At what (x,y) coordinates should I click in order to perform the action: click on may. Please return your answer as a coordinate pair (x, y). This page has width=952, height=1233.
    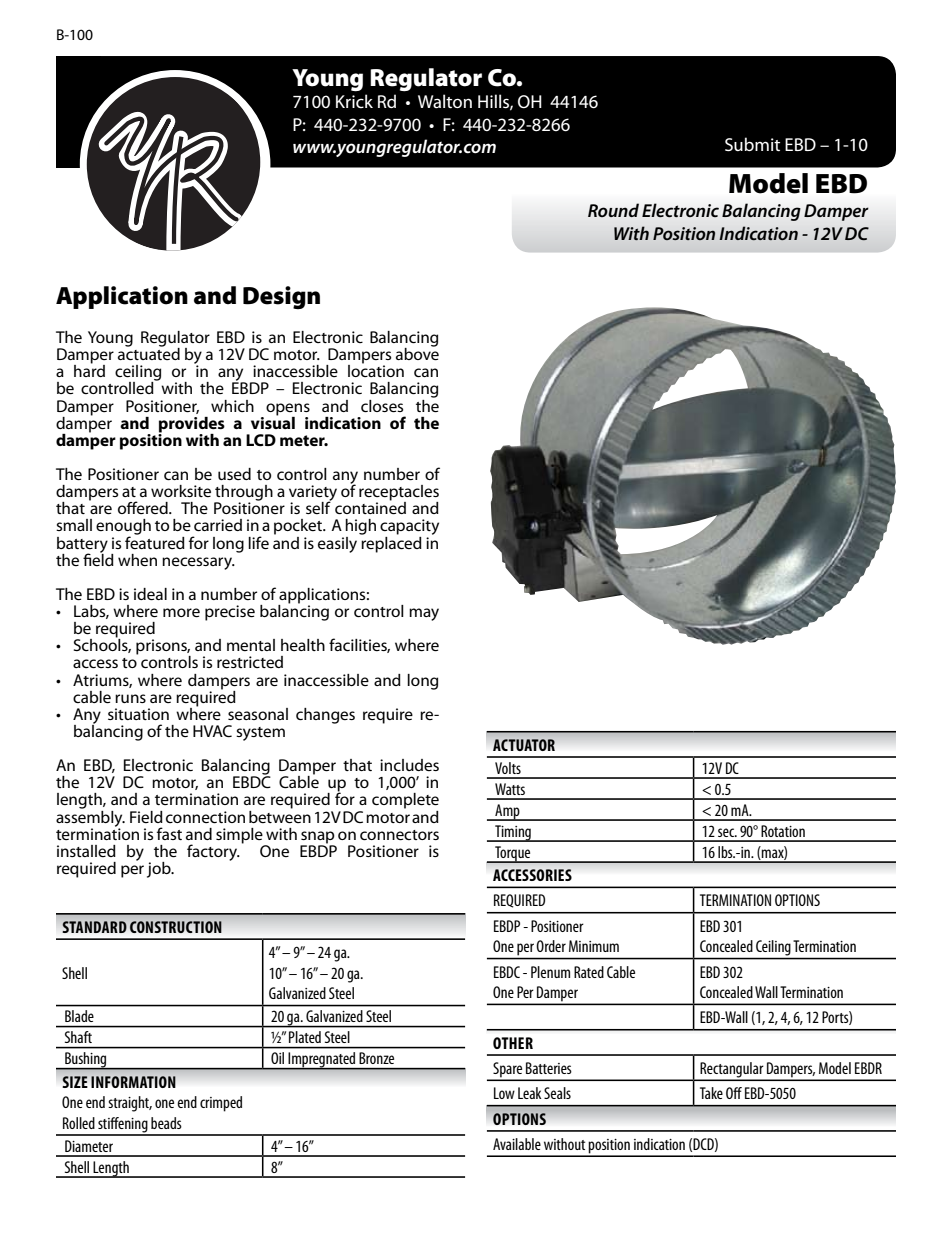
    Looking at the image, I should click on (424, 614).
